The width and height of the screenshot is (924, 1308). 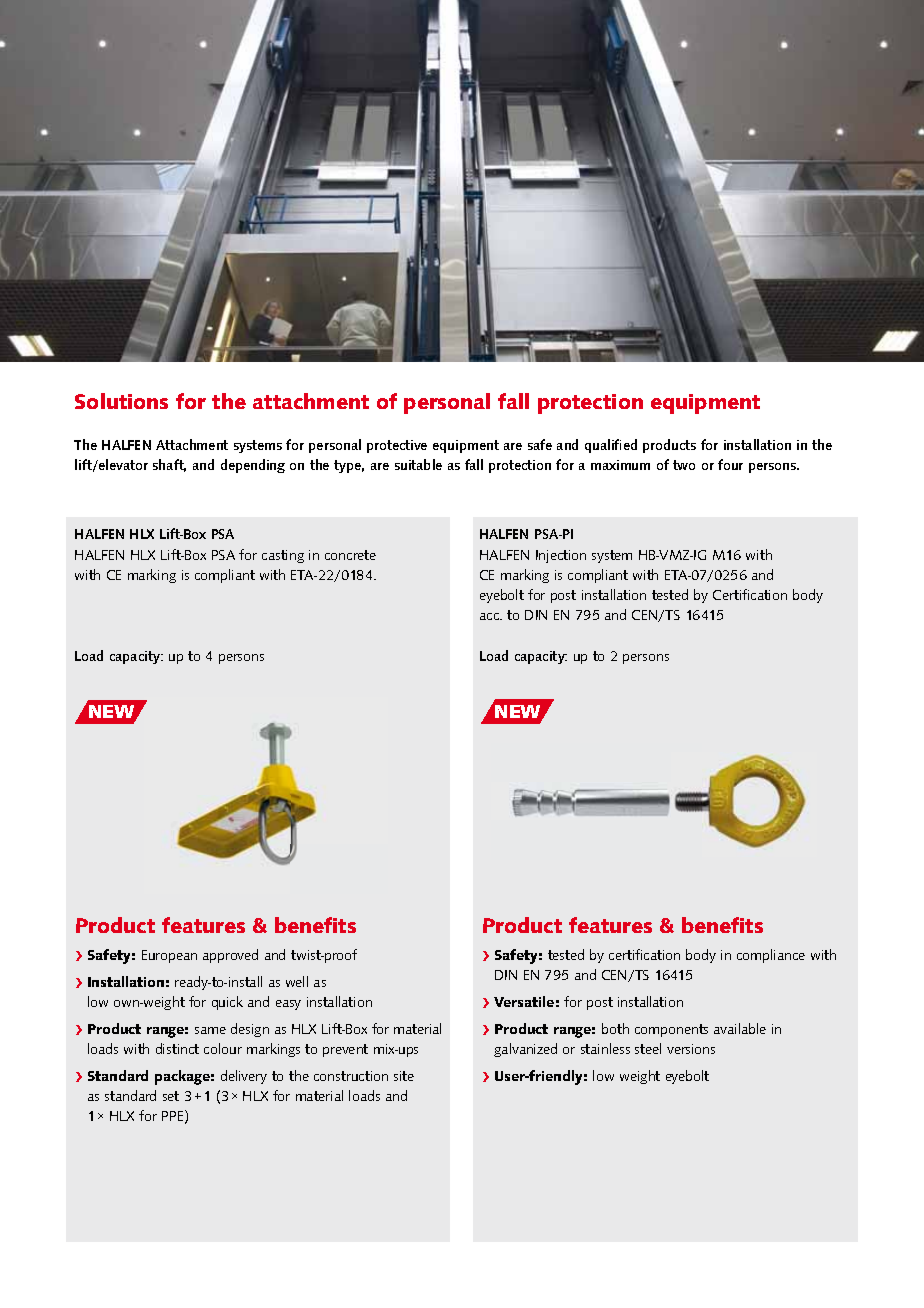 I want to click on compliance, so click(x=771, y=956).
